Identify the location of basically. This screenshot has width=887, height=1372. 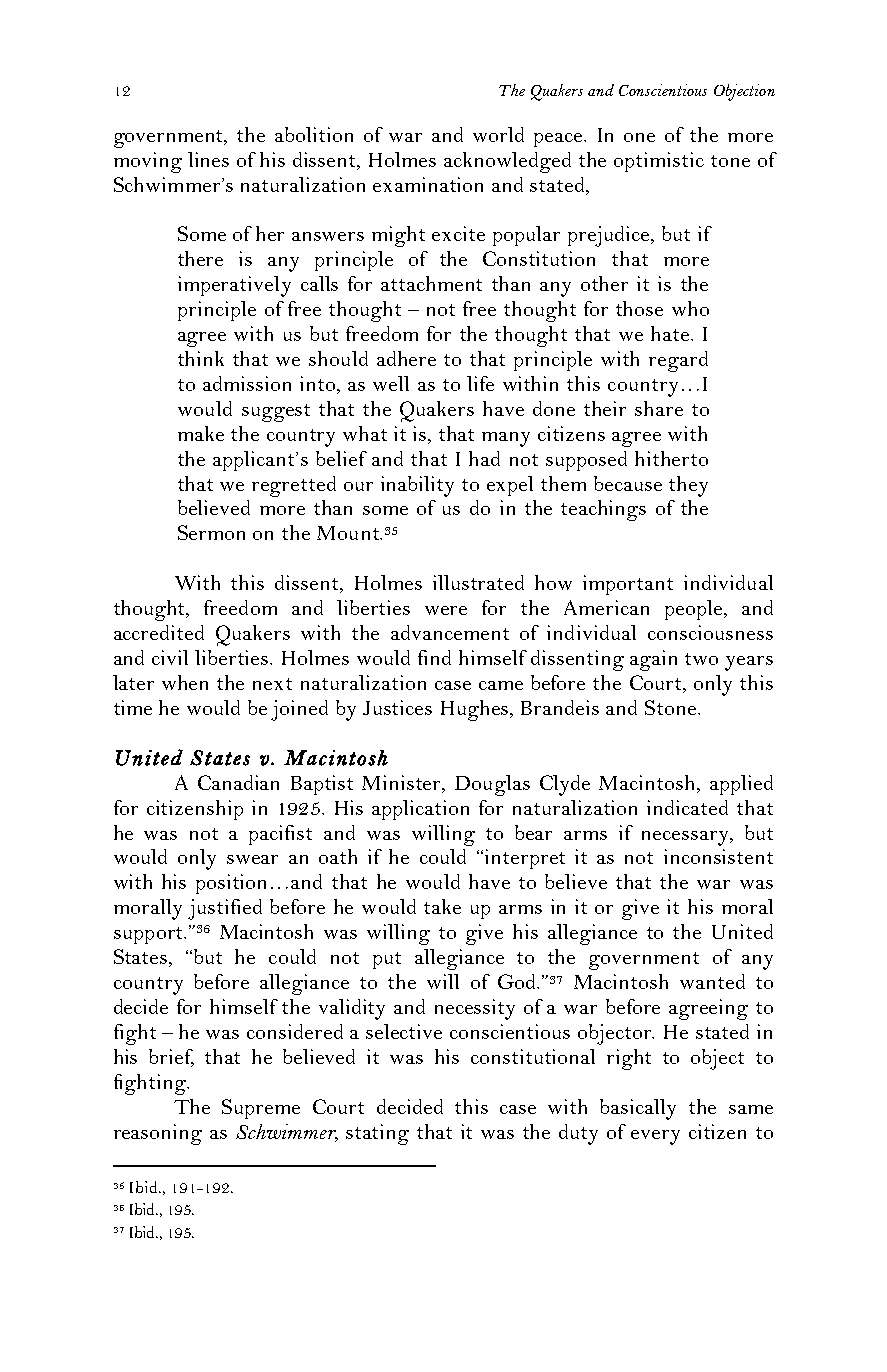
(638, 1109).
